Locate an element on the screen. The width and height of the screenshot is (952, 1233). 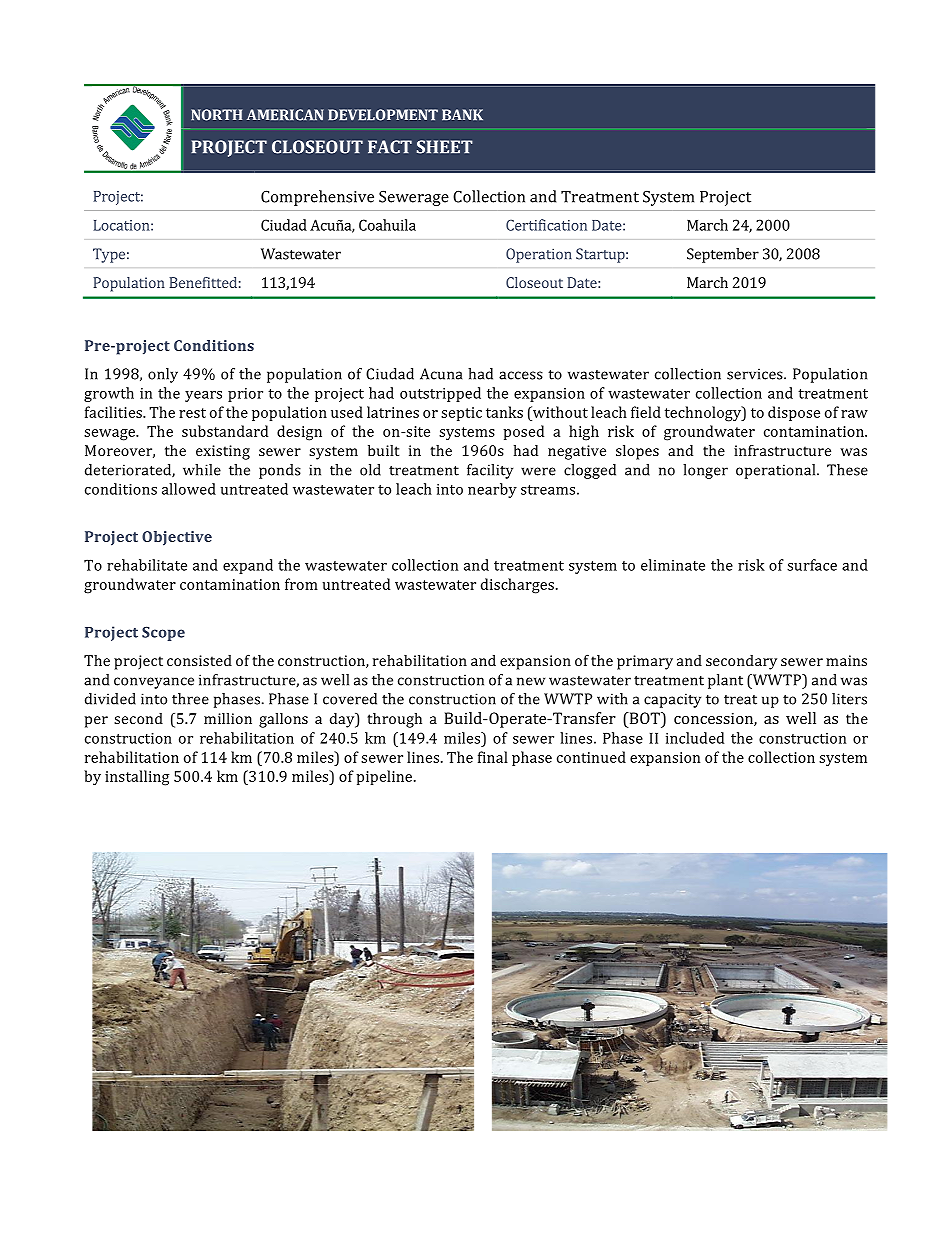
Objective is located at coordinates (177, 538).
